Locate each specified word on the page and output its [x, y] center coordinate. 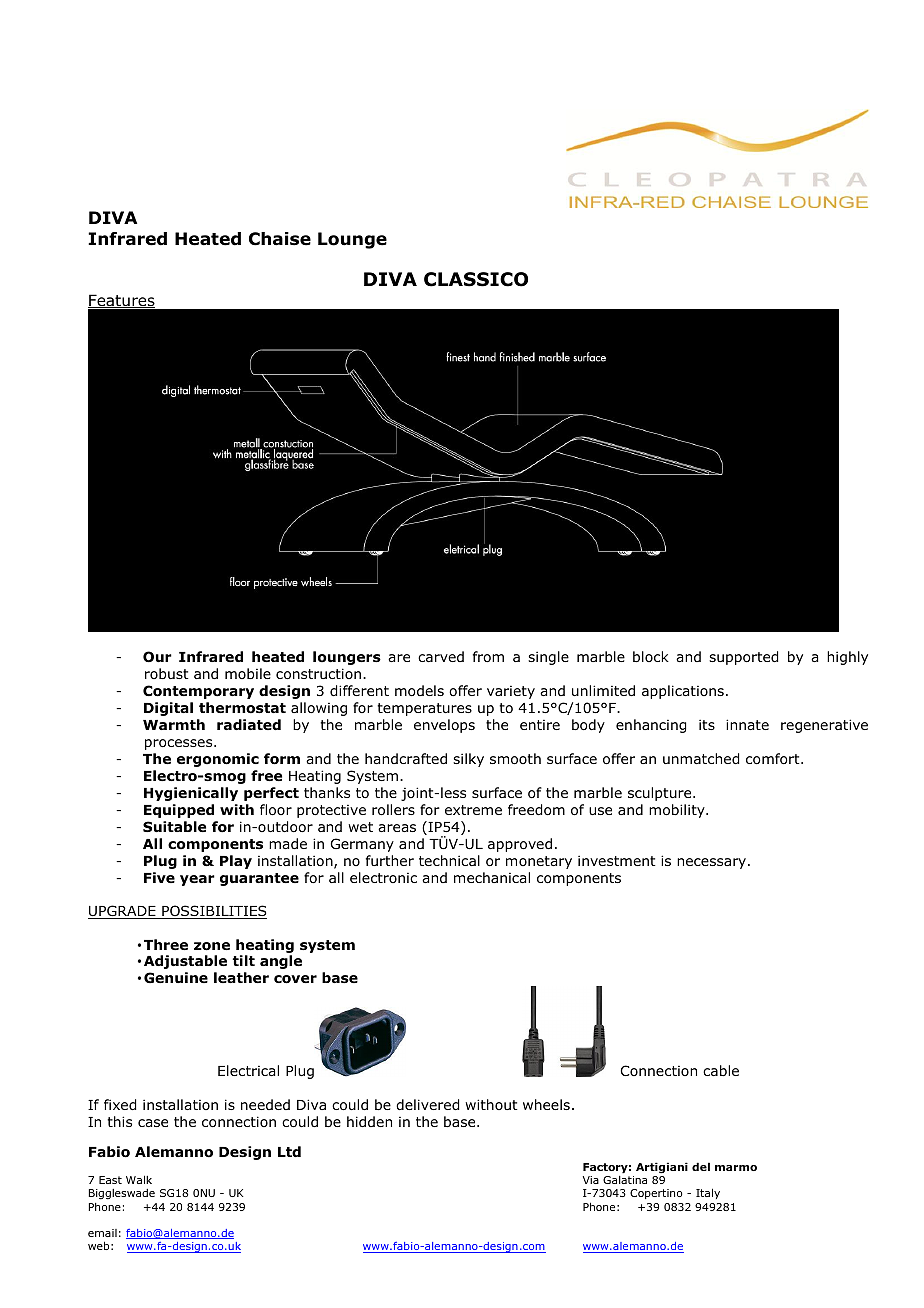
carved [441, 656]
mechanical [492, 877]
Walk [139, 1179]
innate [747, 724]
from [488, 656]
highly [847, 658]
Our [157, 657]
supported [743, 658]
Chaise [280, 239]
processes [180, 744]
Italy [708, 1193]
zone [212, 946]
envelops [444, 726]
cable [721, 1070]
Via [591, 1180]
